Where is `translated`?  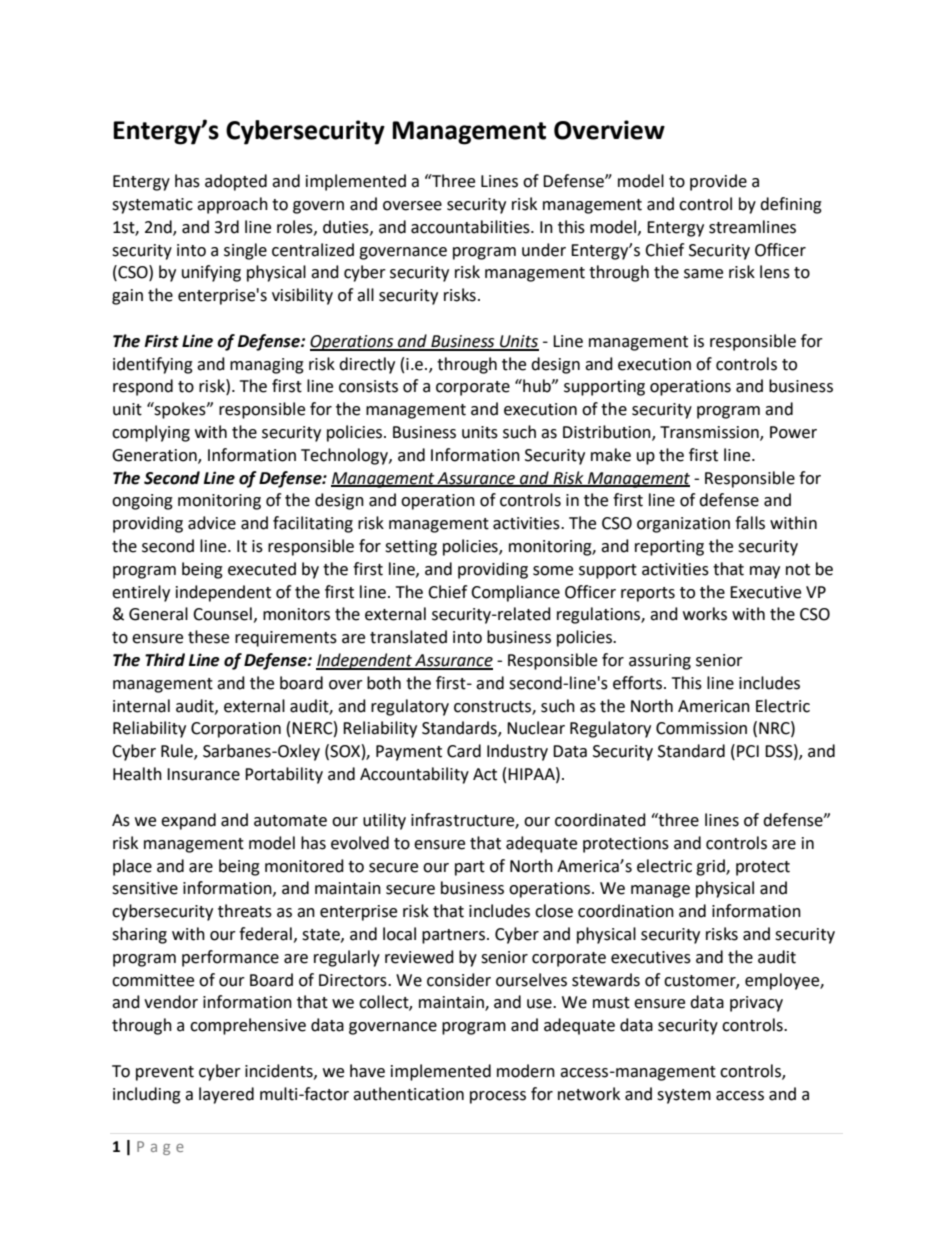 translated is located at coordinates (408, 637).
